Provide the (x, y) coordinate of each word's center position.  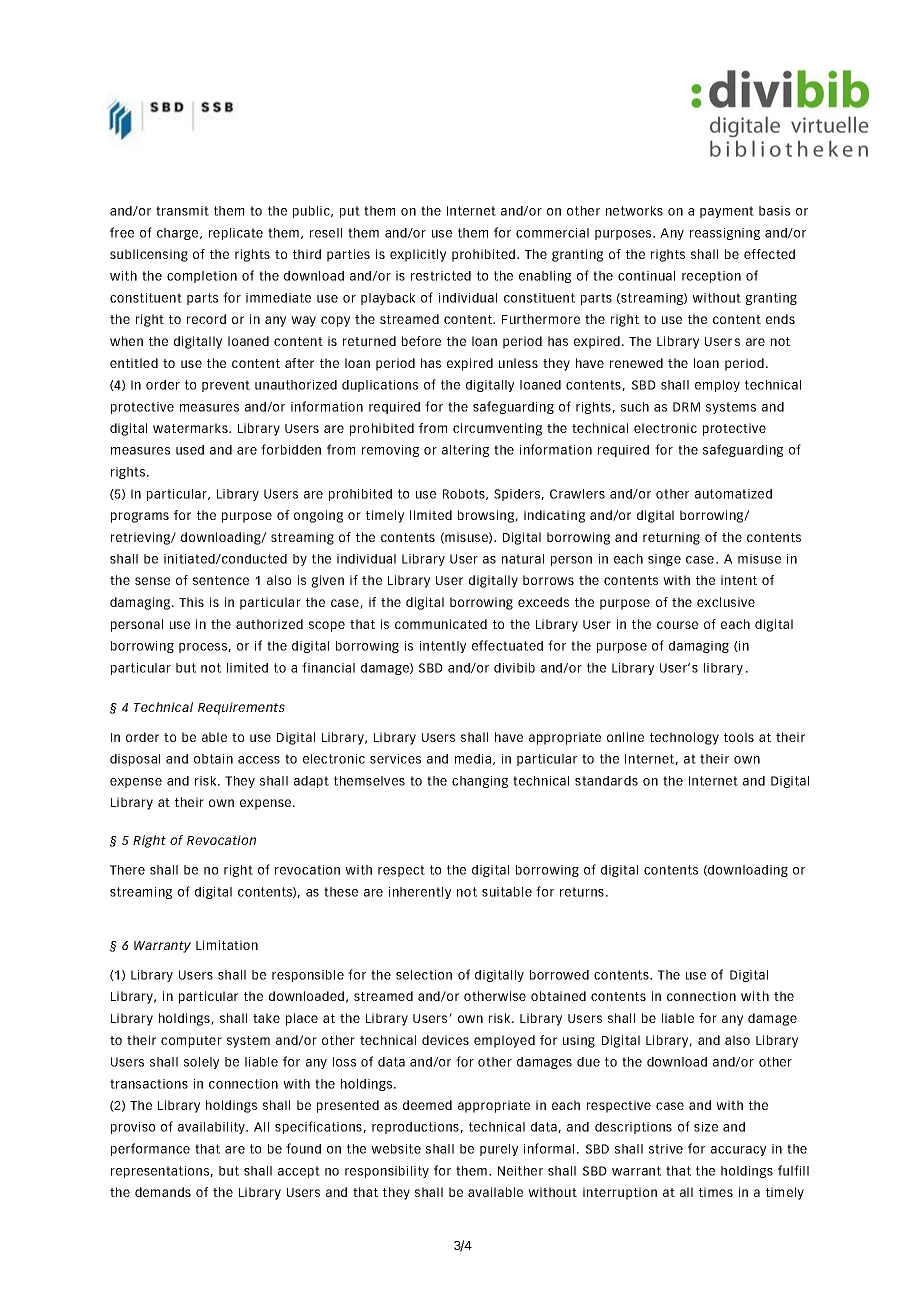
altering (465, 451)
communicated (441, 624)
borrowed (559, 975)
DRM (686, 407)
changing (480, 782)
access (259, 760)
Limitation (227, 945)
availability (213, 1128)
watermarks (191, 428)
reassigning (725, 234)
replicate (236, 234)
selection (424, 975)
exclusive (726, 602)
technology (684, 738)
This (191, 602)
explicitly (418, 255)
